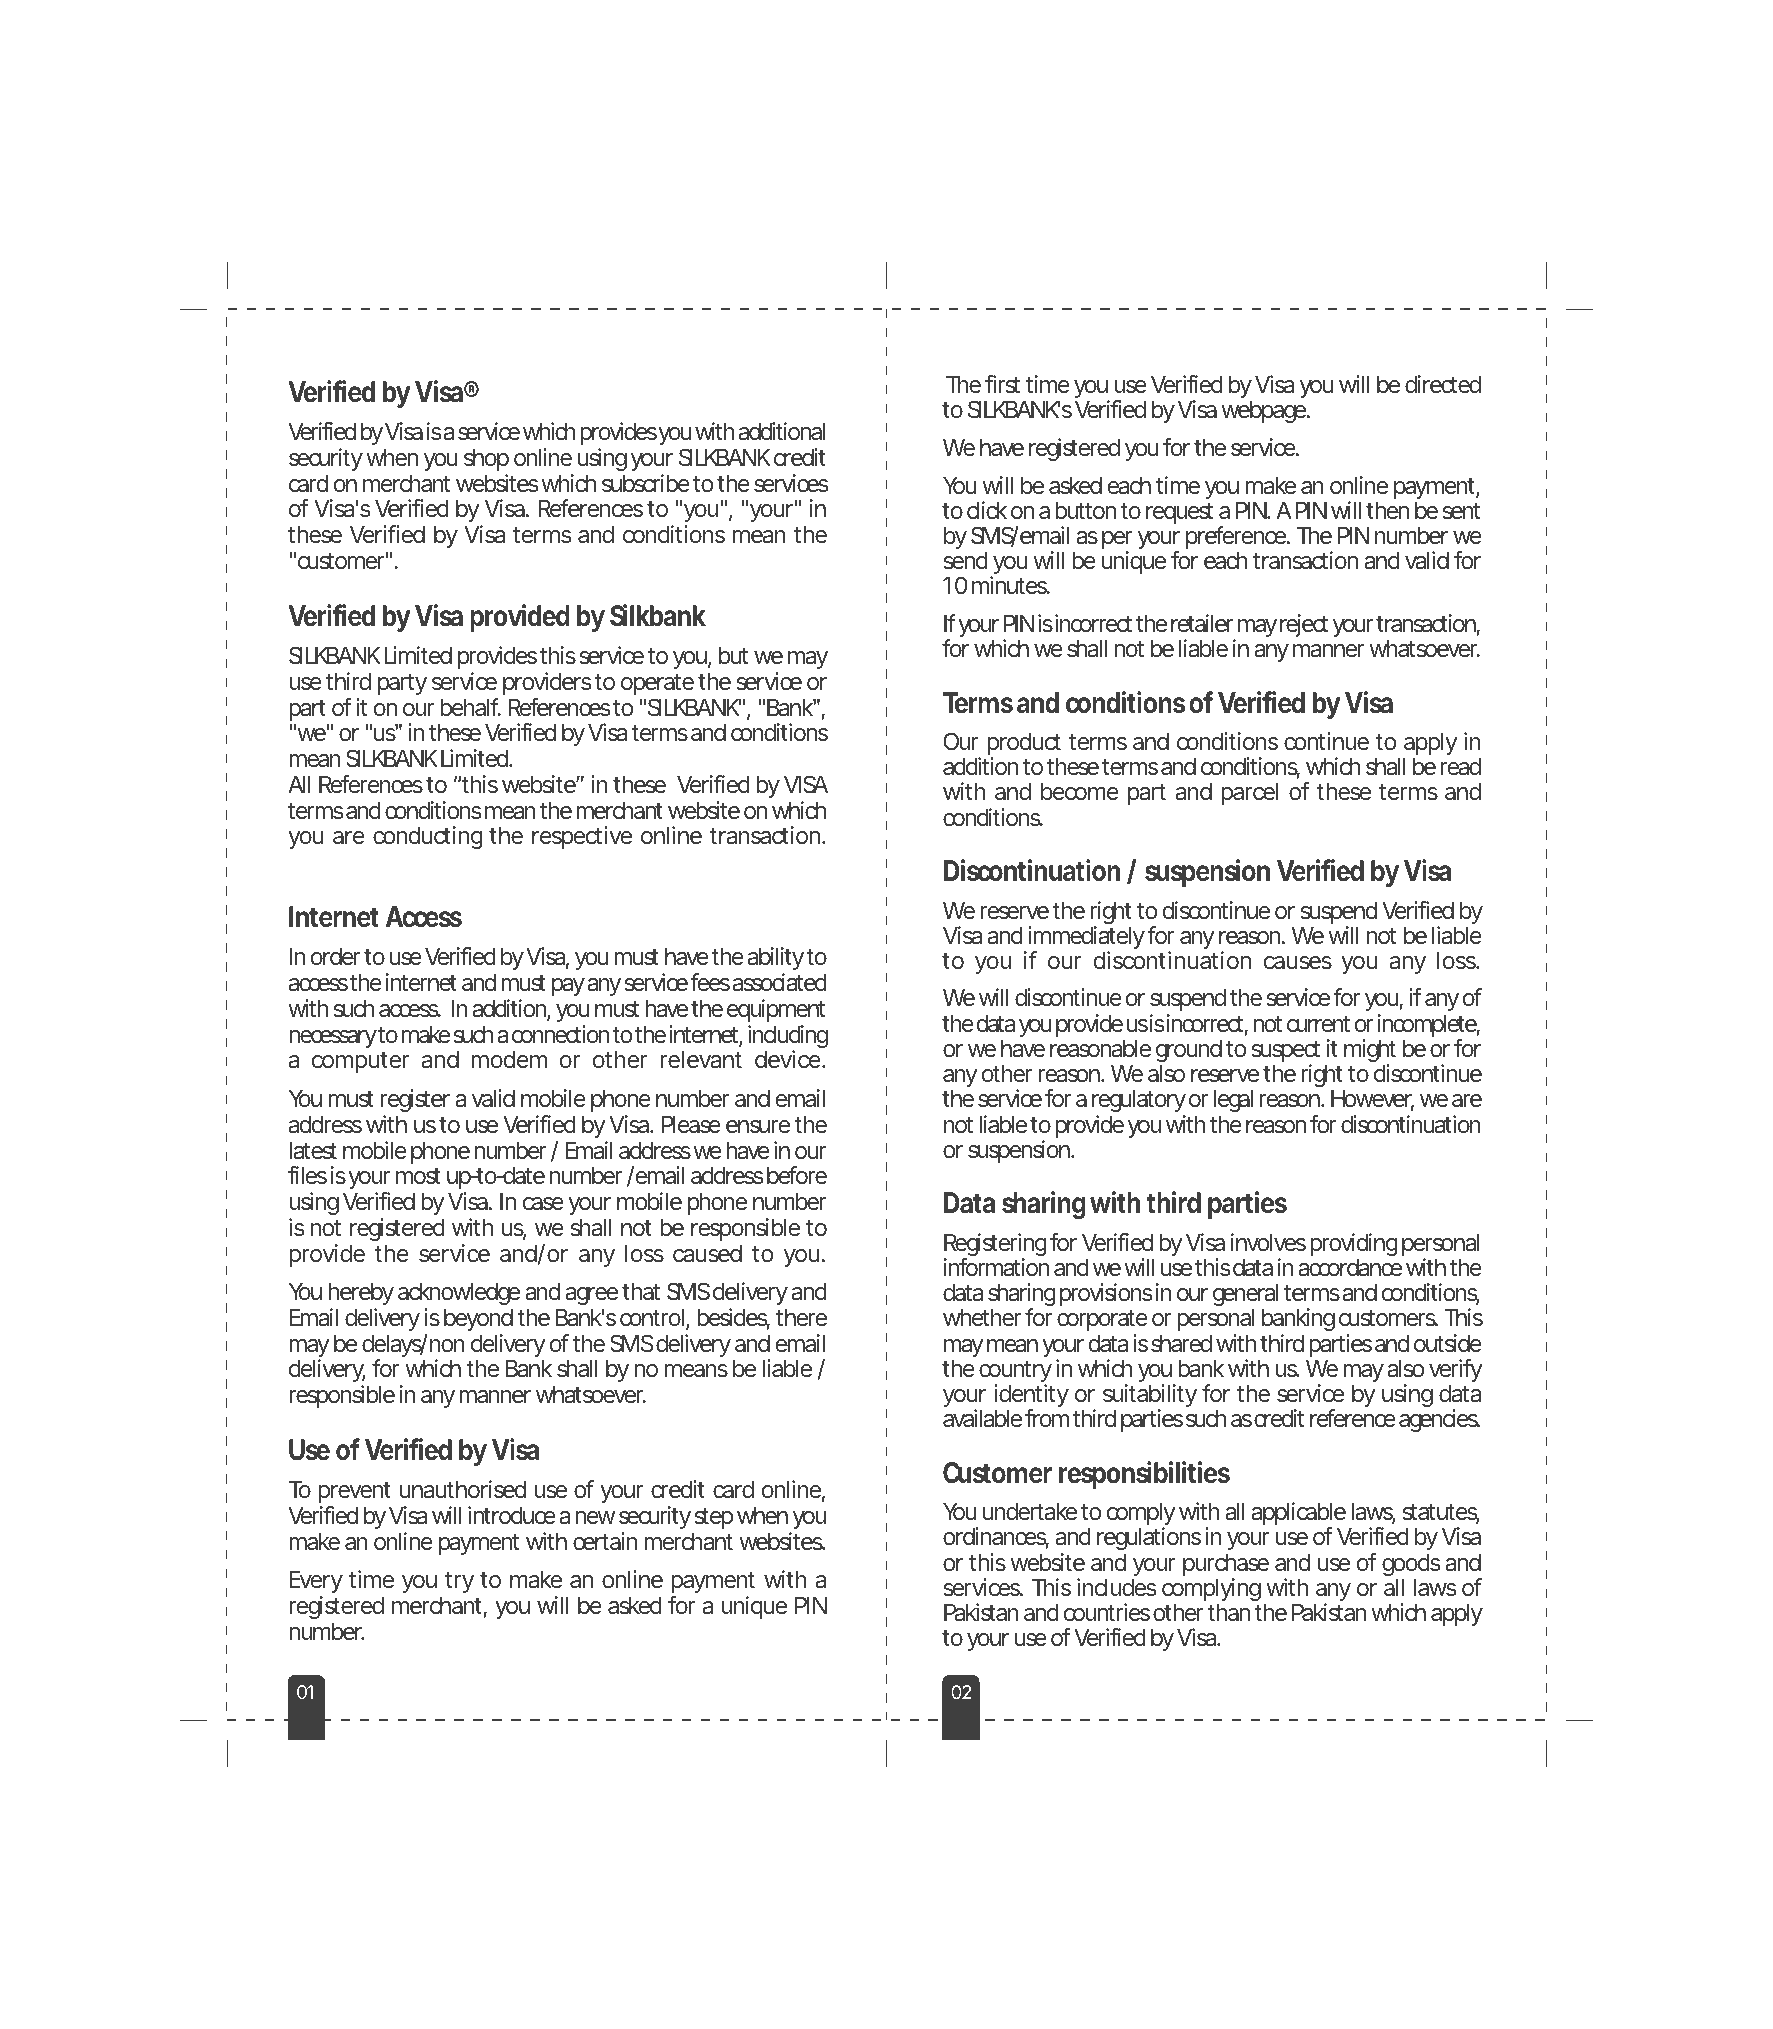 The image size is (1773, 2029). Describe the element at coordinates (1304, 625) in the screenshot. I see `reject` at that location.
